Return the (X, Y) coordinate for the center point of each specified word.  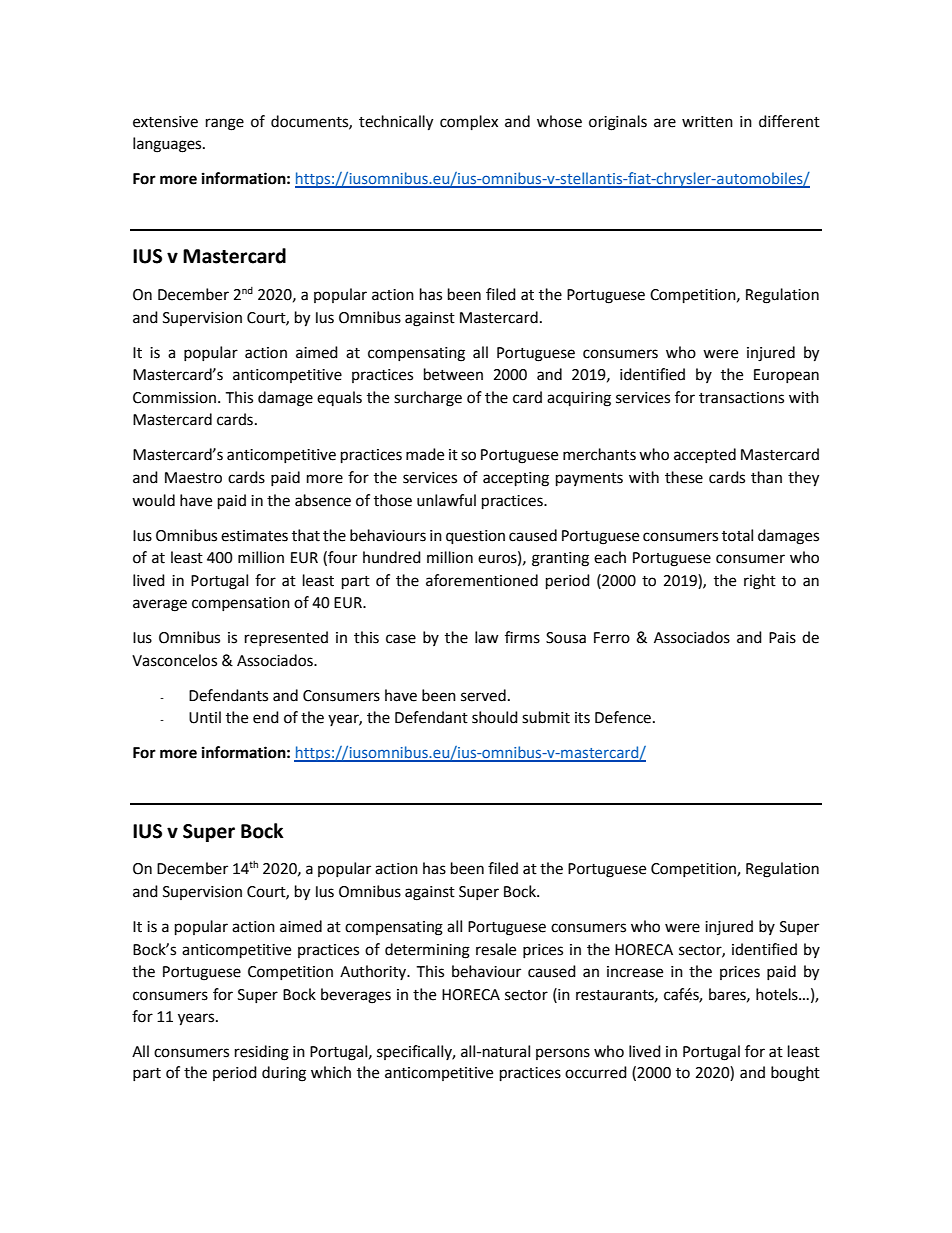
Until (205, 717)
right (760, 582)
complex (469, 123)
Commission (176, 398)
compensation (241, 604)
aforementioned (482, 580)
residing (262, 1053)
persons (563, 1054)
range (225, 124)
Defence (624, 717)
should (495, 717)
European (786, 376)
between (453, 374)
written (707, 122)
